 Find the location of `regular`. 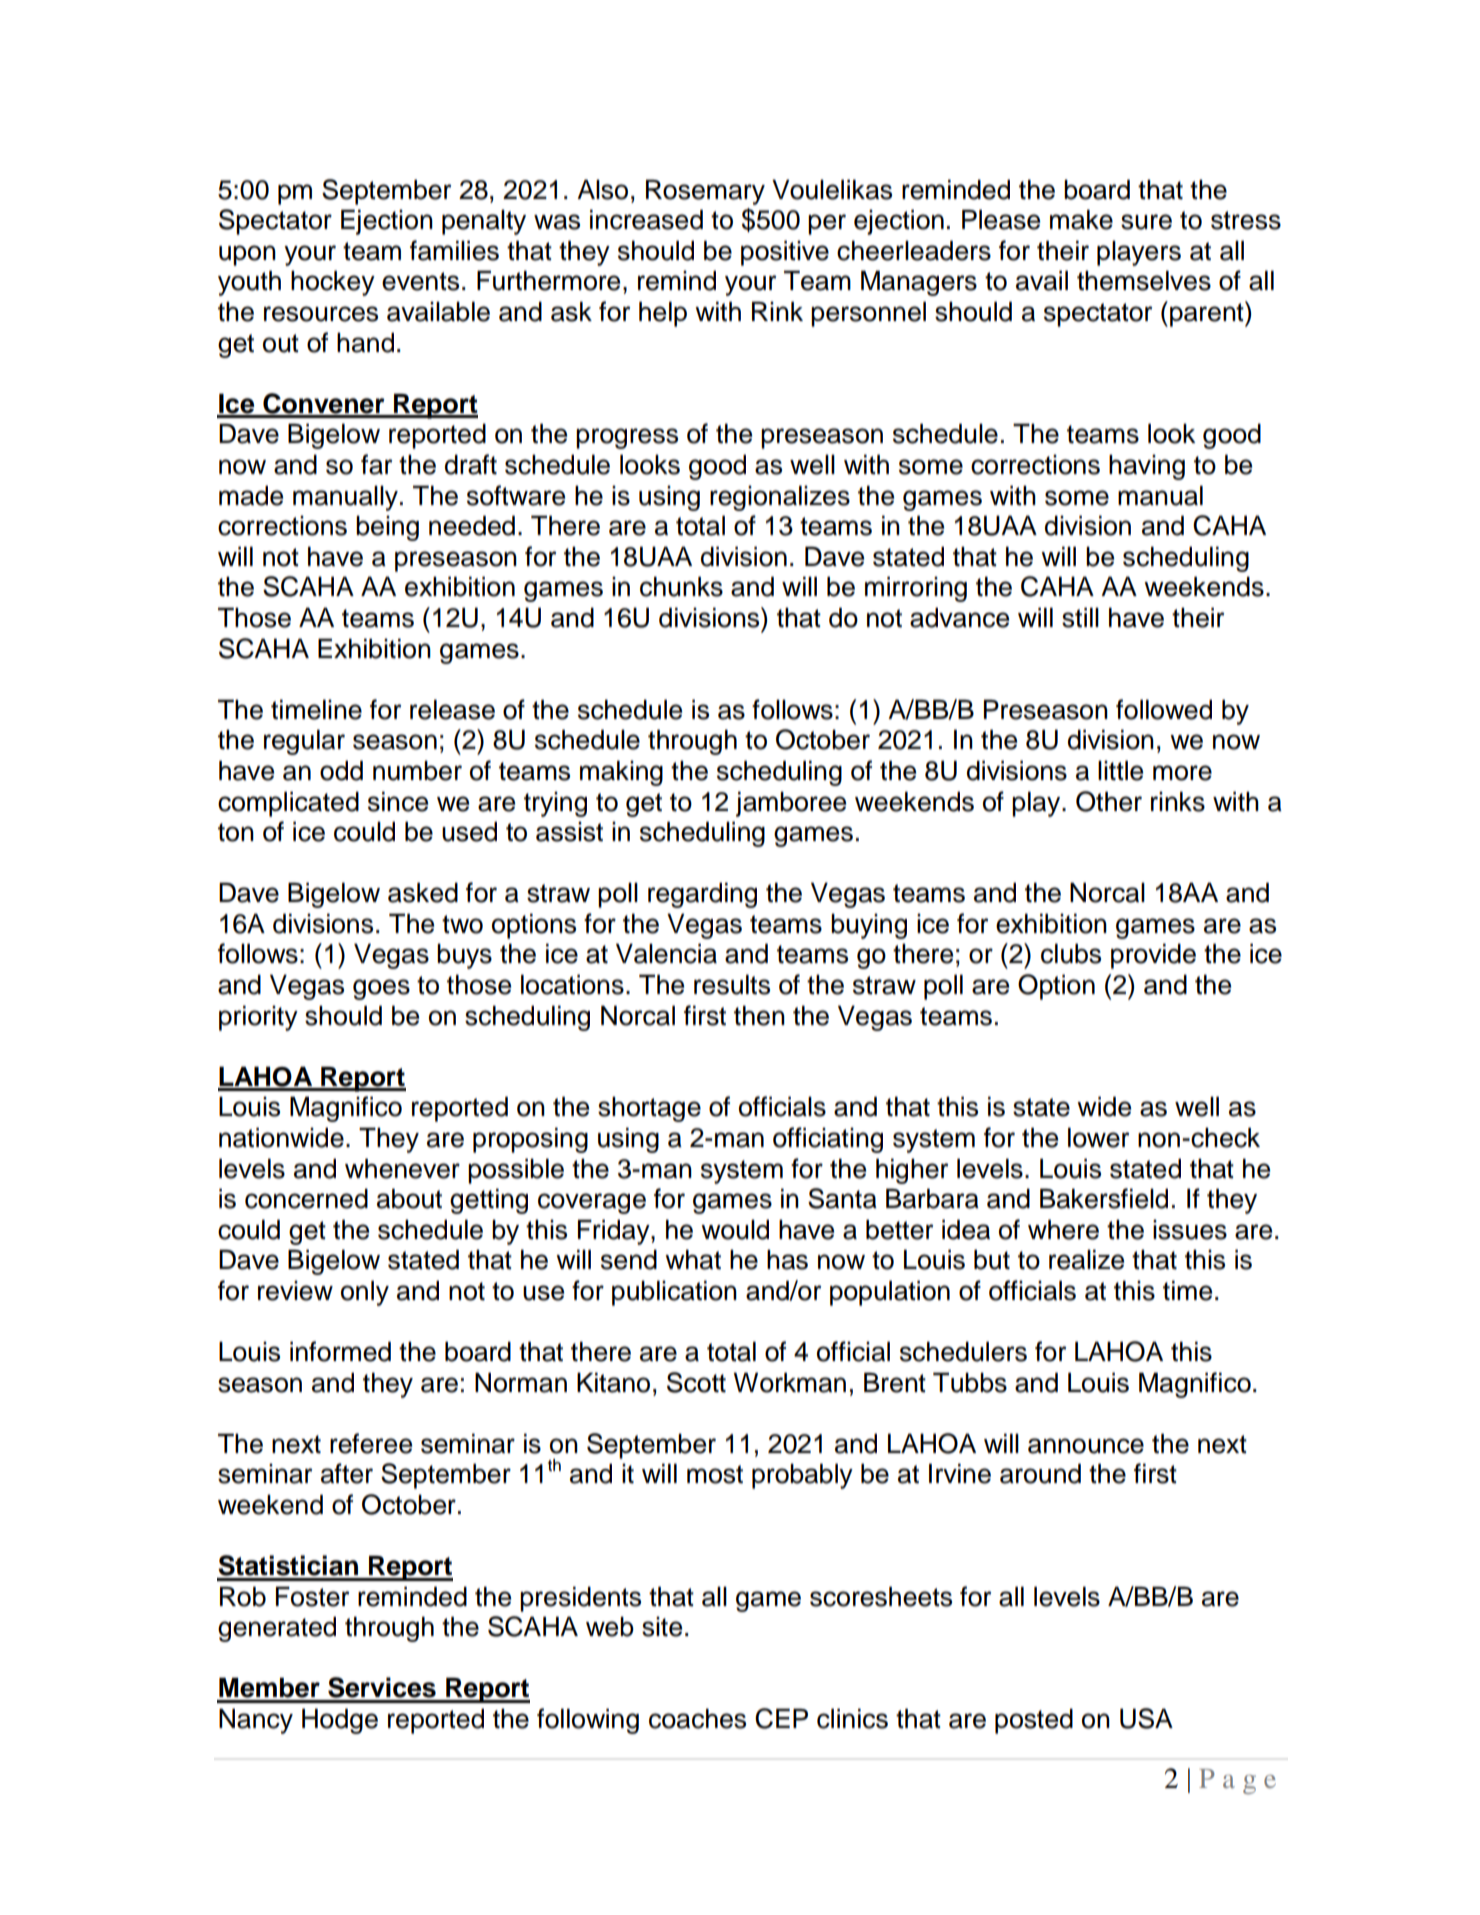

regular is located at coordinates (304, 742).
